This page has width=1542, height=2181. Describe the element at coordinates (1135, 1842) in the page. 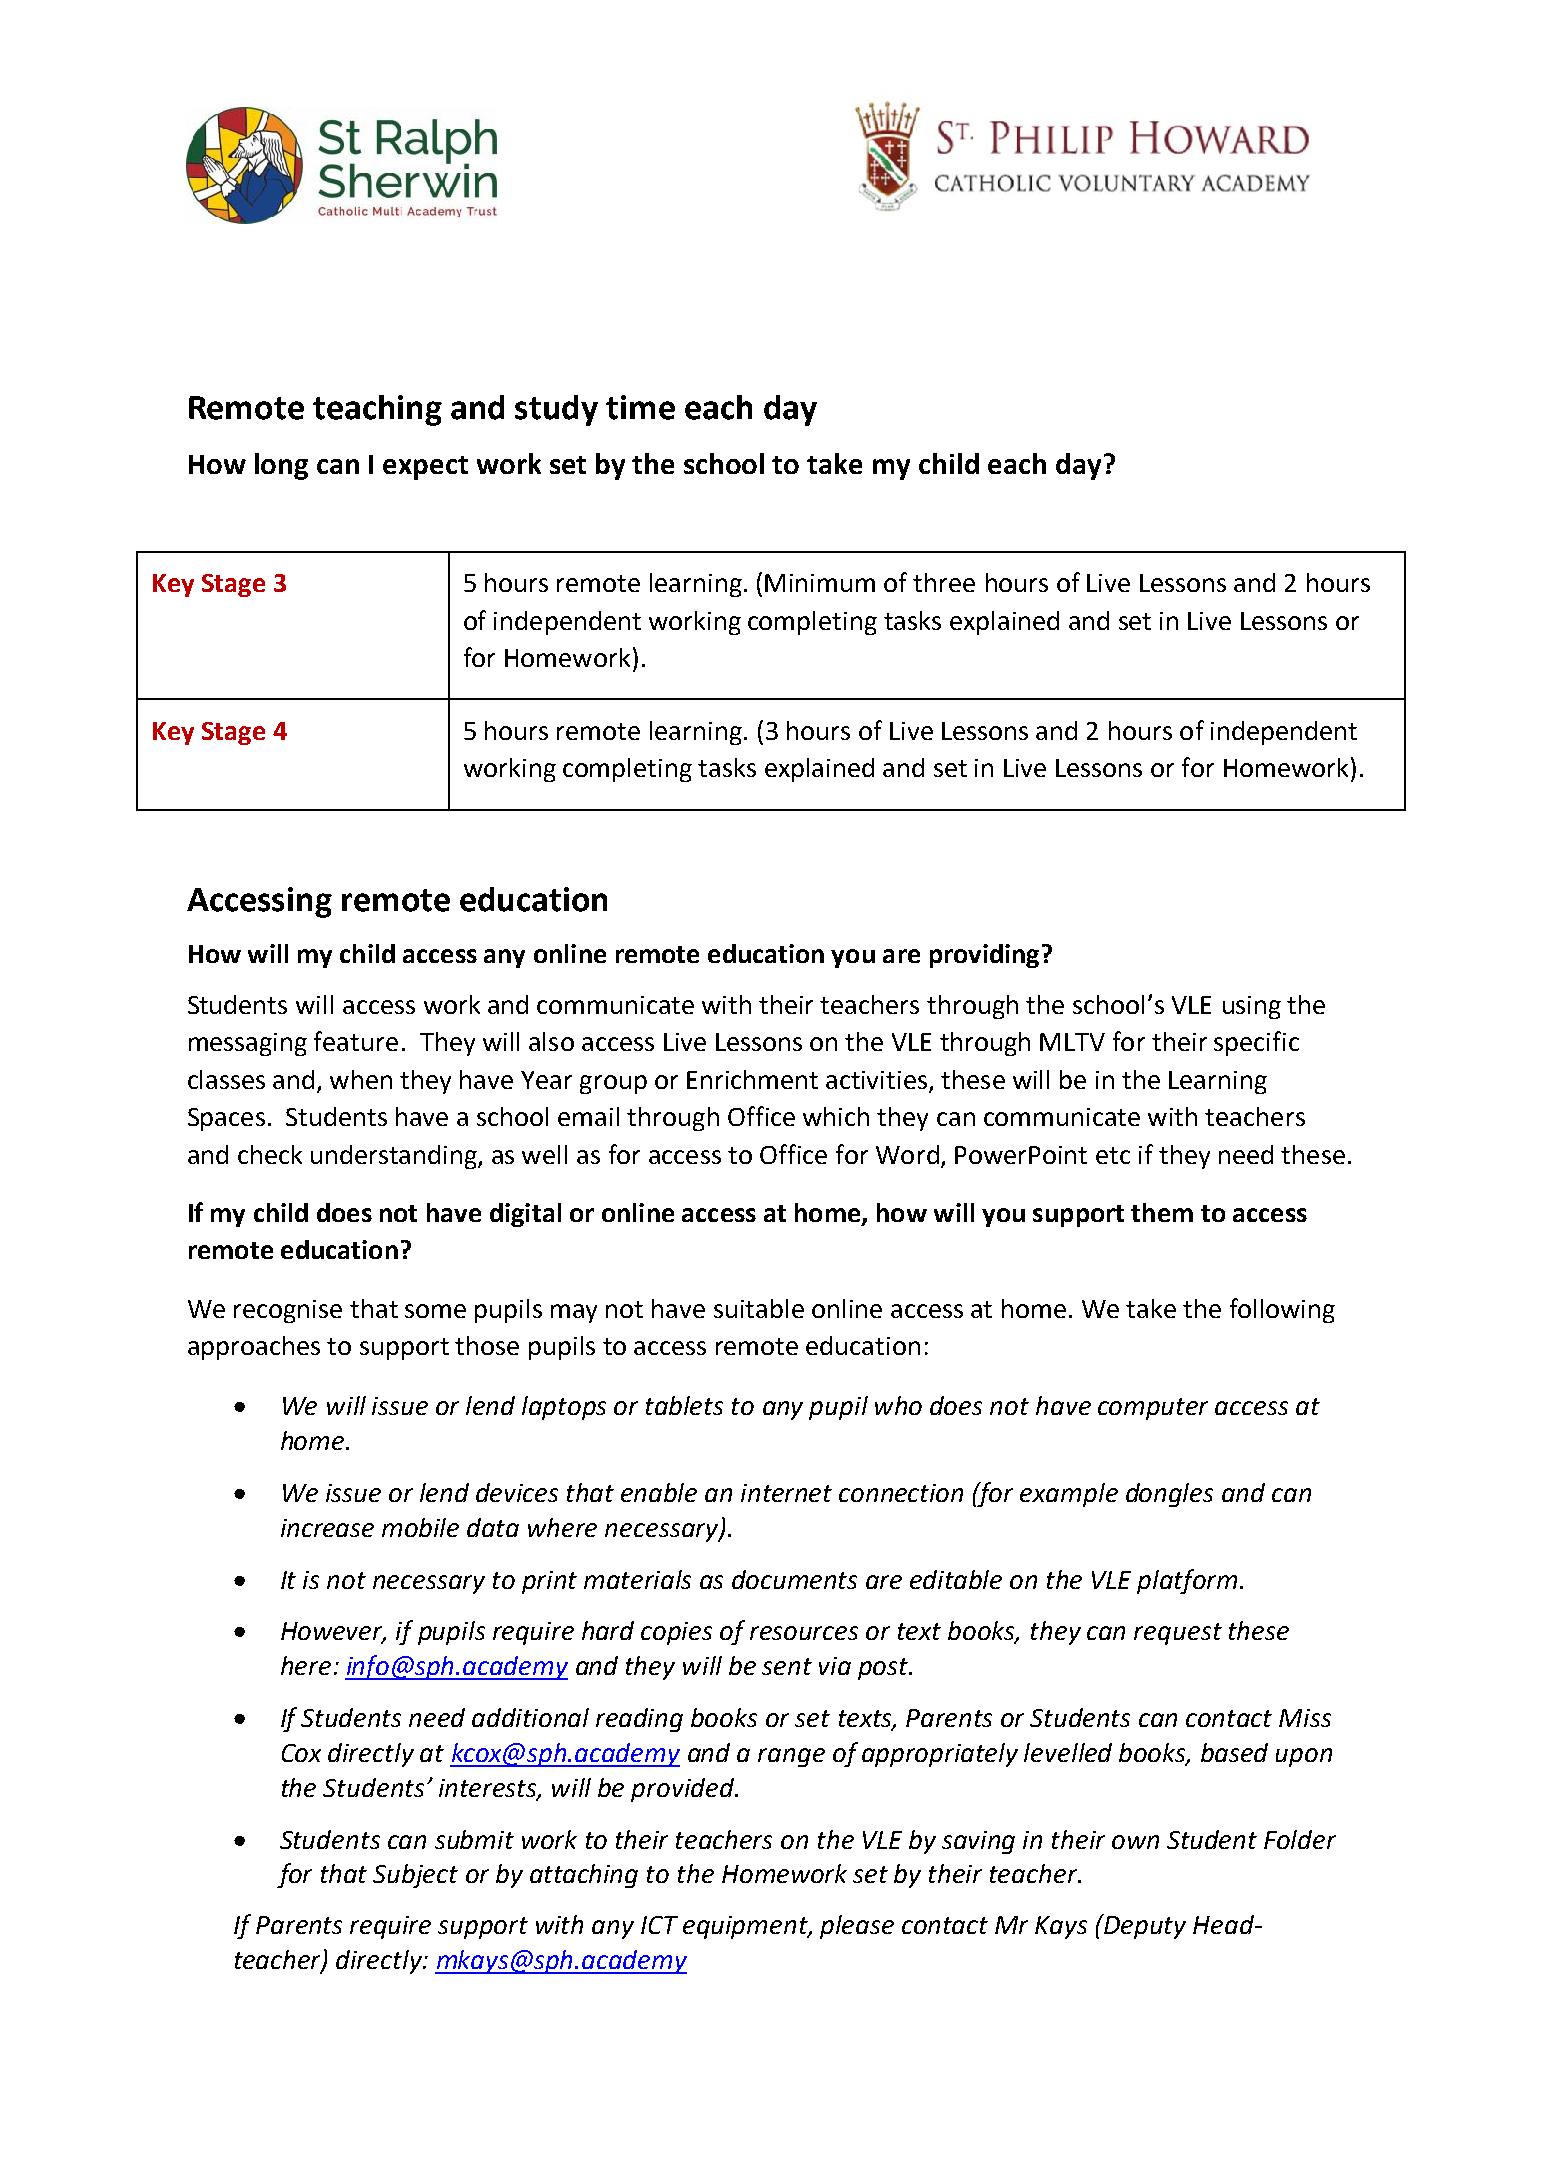

I see `own` at that location.
